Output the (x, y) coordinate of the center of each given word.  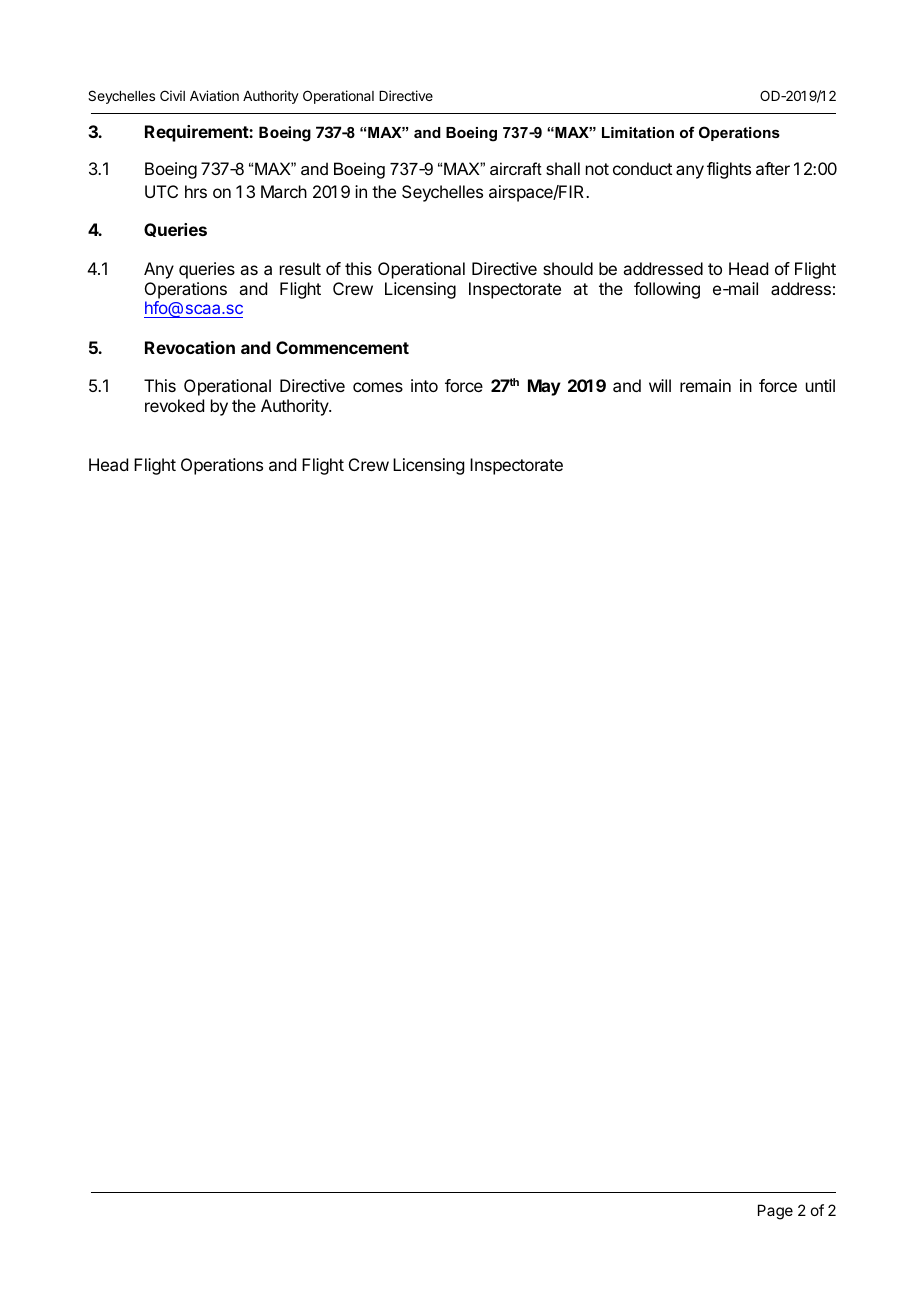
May (544, 387)
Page (775, 1212)
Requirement (197, 133)
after (773, 168)
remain (705, 385)
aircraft (516, 168)
